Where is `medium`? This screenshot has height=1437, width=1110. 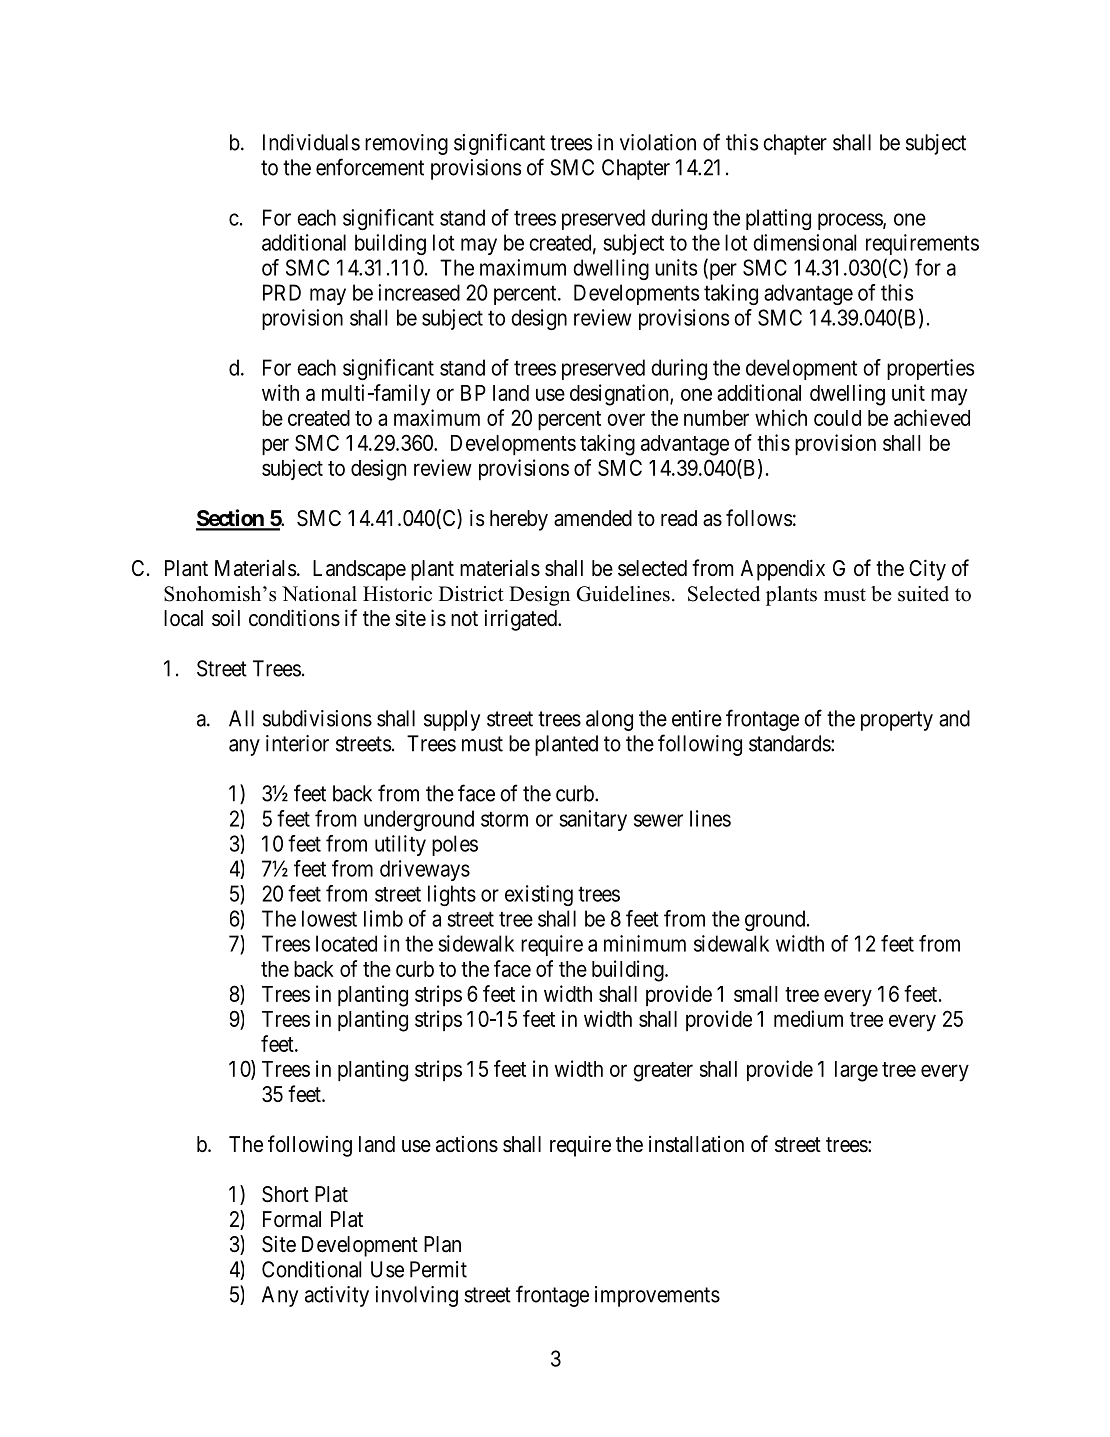 medium is located at coordinates (808, 1018).
